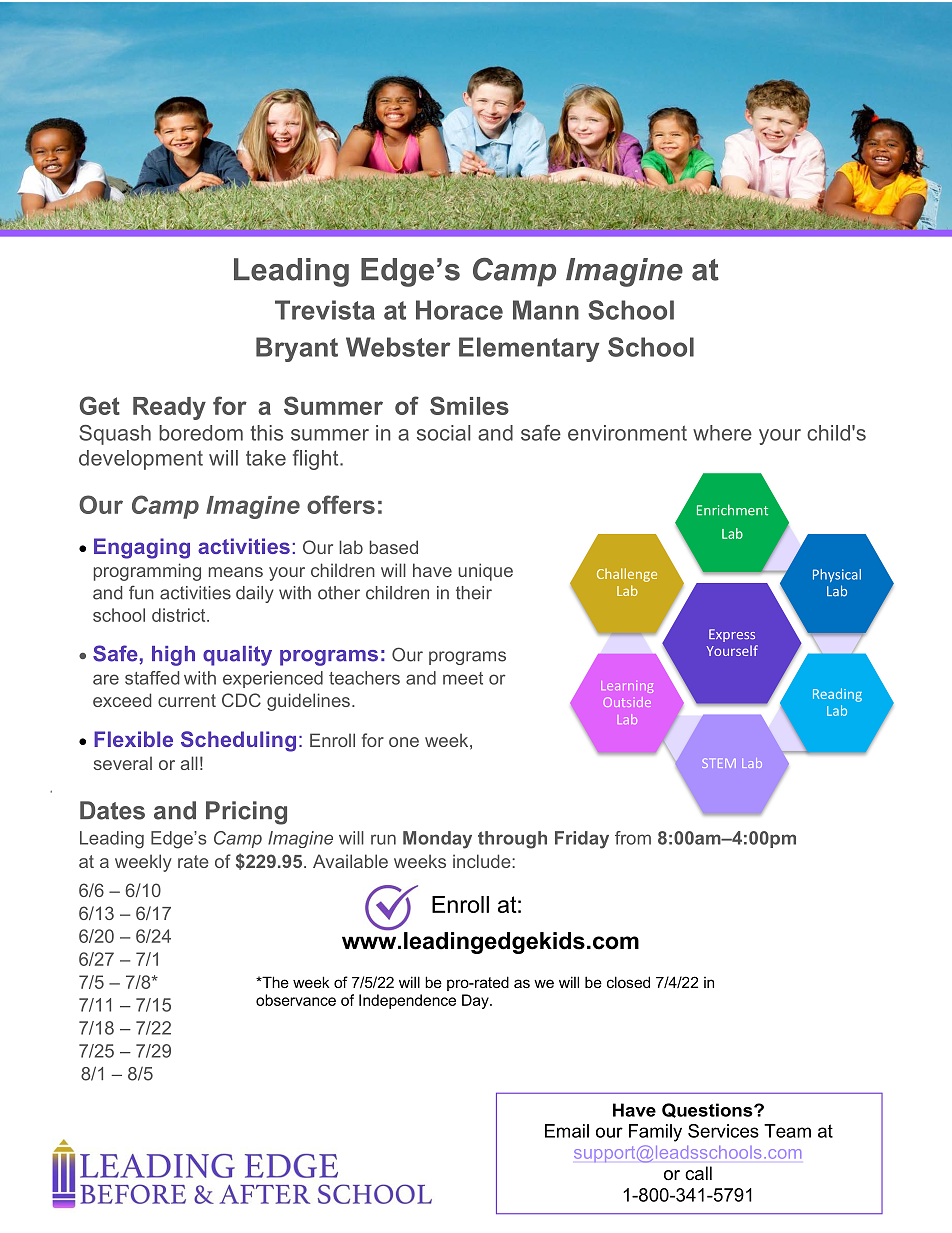 Image resolution: width=952 pixels, height=1233 pixels. Describe the element at coordinates (567, 1131) in the screenshot. I see `Email` at that location.
